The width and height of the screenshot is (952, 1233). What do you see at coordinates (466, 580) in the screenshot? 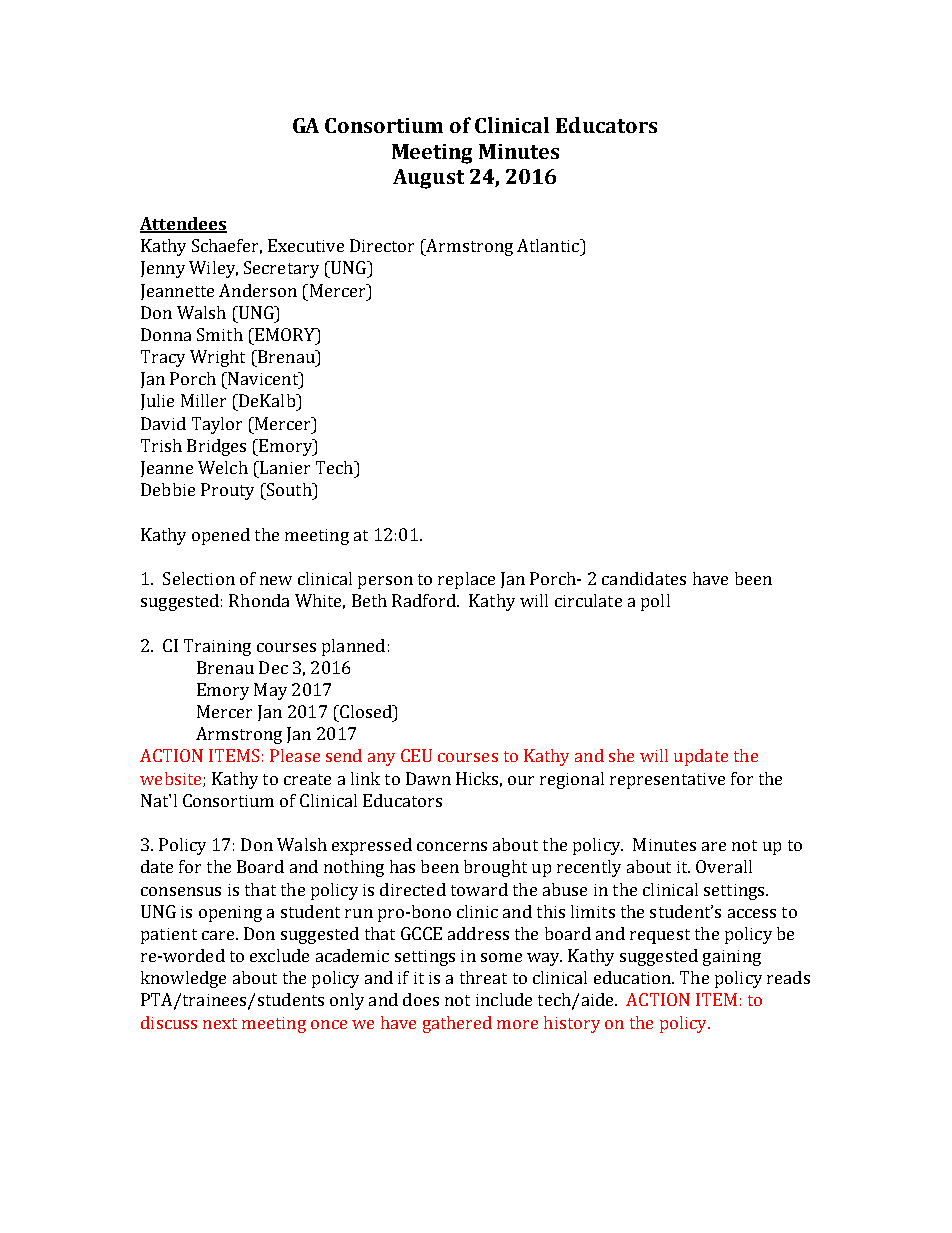
I see `replace` at bounding box center [466, 580].
